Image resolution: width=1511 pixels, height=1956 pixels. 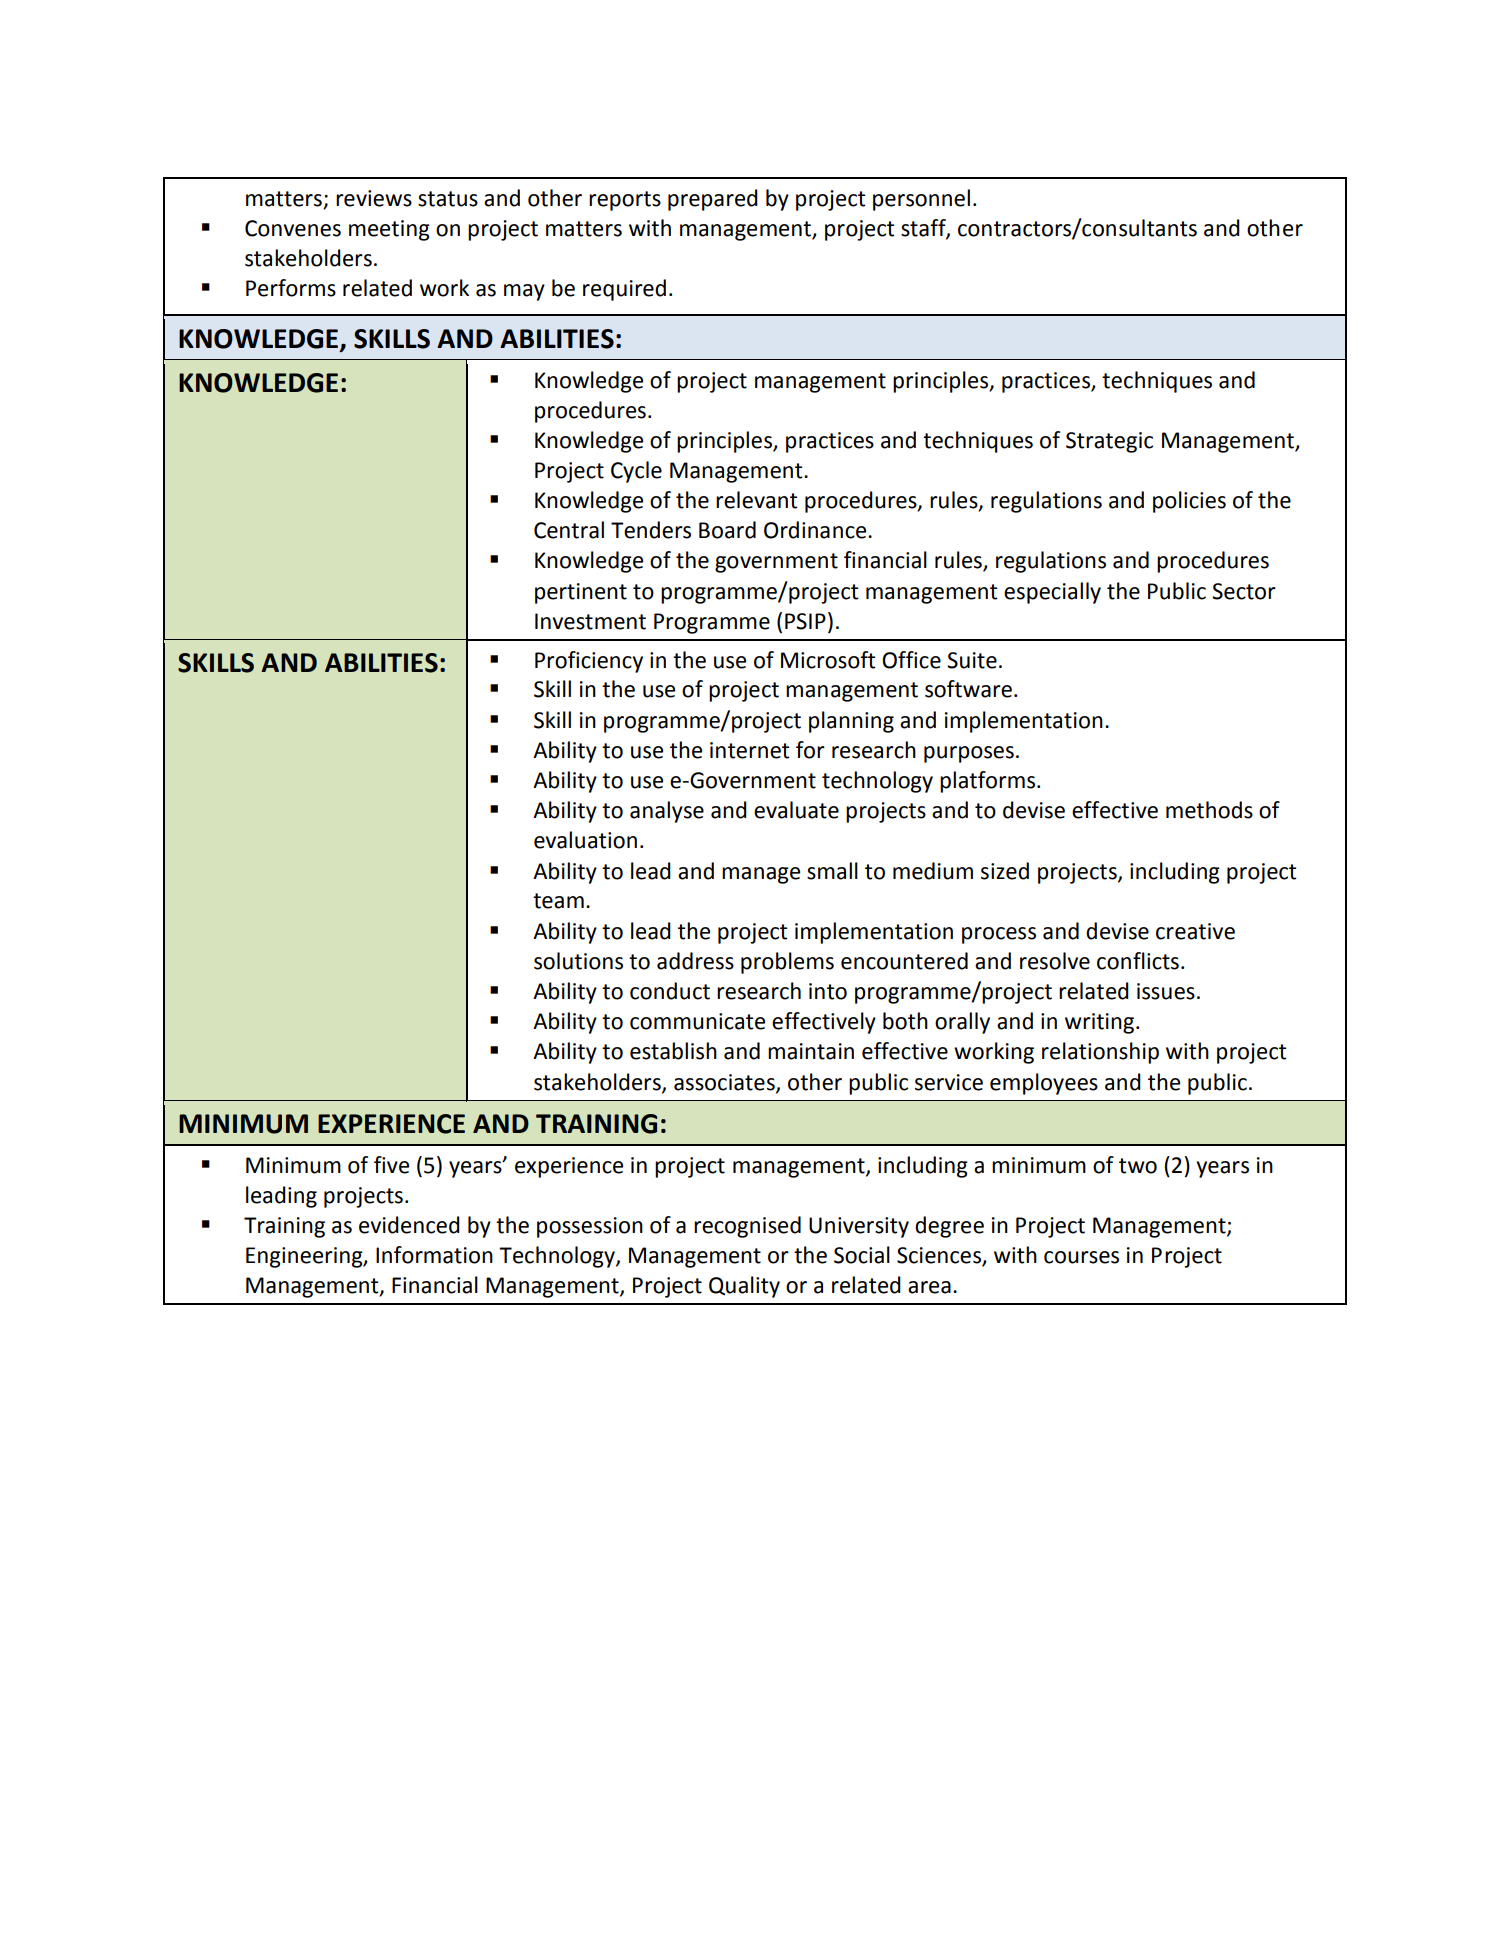 What do you see at coordinates (1209, 810) in the screenshot?
I see `methods` at bounding box center [1209, 810].
